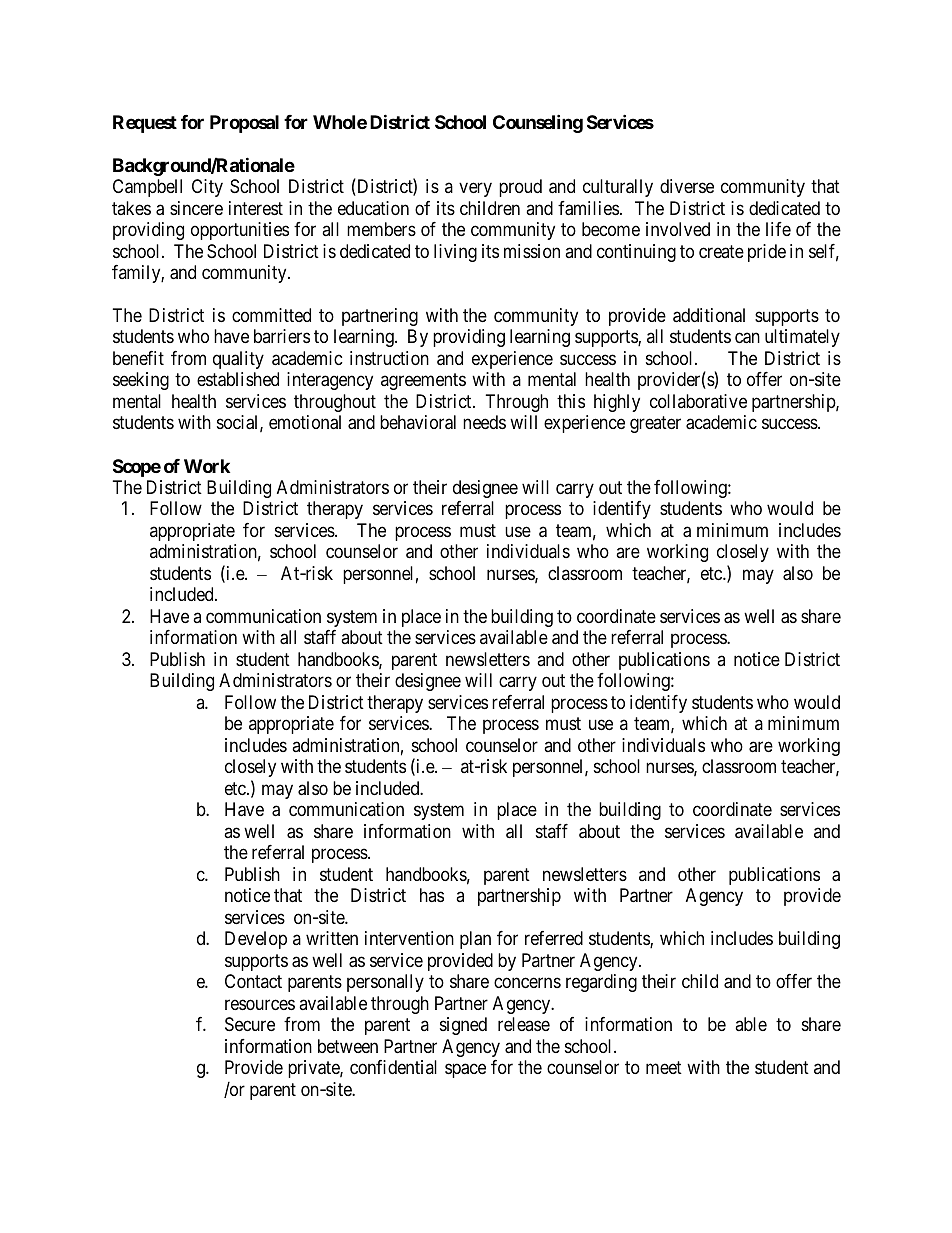  I want to click on emotional, so click(305, 422).
